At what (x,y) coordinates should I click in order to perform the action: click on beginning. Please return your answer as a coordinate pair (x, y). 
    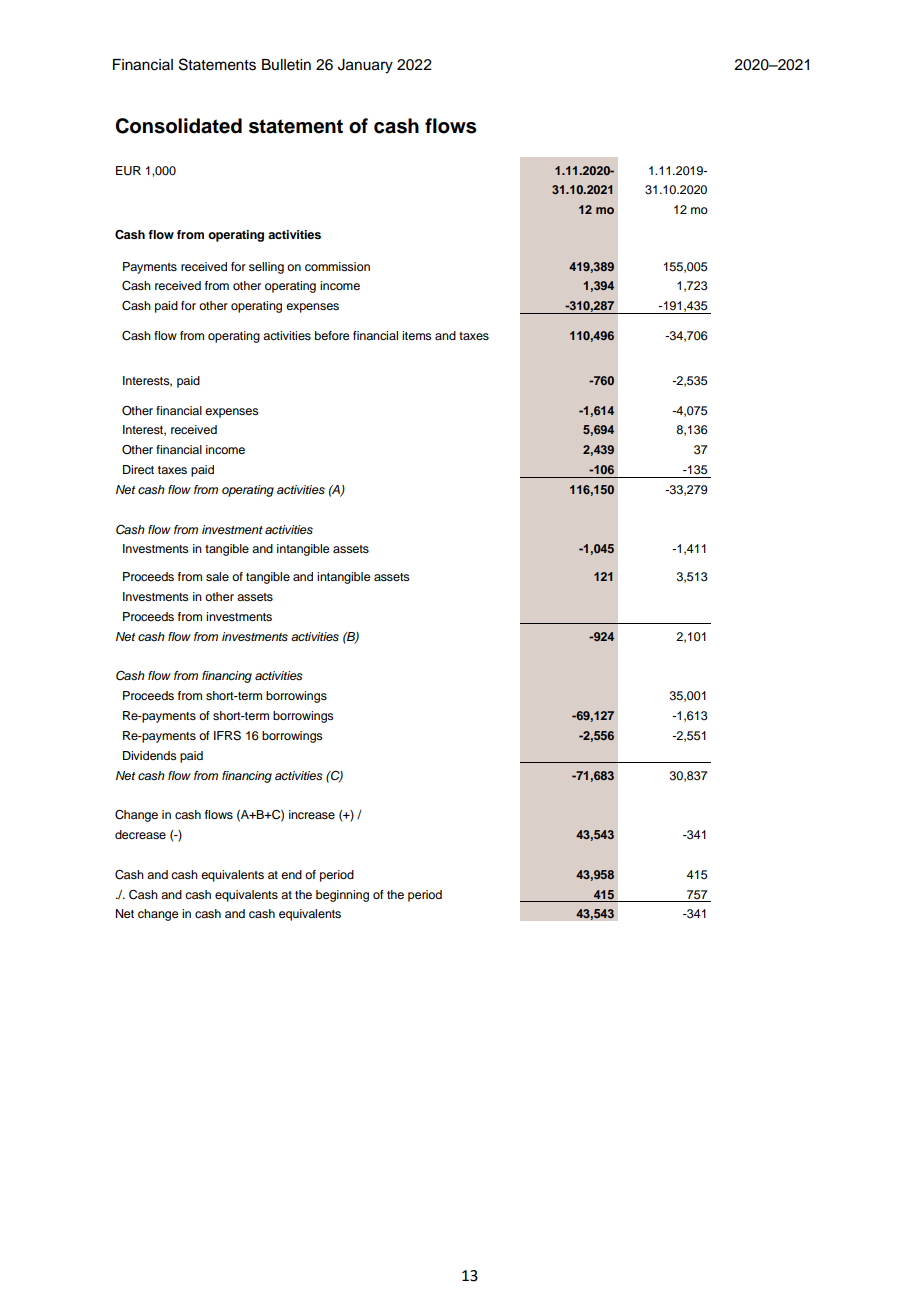
    Looking at the image, I should click on (342, 896).
